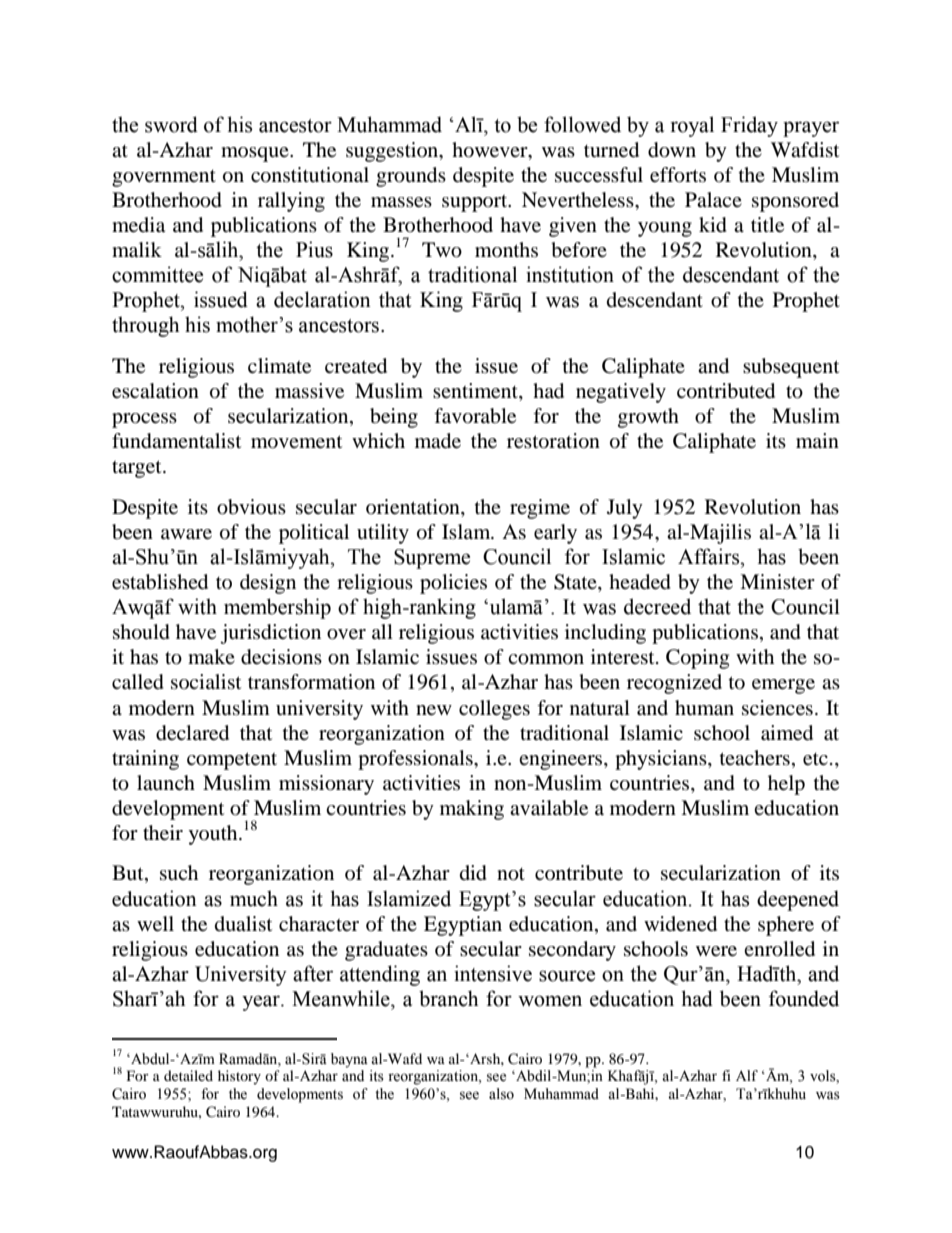 Image resolution: width=952 pixels, height=1233 pixels. What do you see at coordinates (491, 151) in the document?
I see `however` at bounding box center [491, 151].
